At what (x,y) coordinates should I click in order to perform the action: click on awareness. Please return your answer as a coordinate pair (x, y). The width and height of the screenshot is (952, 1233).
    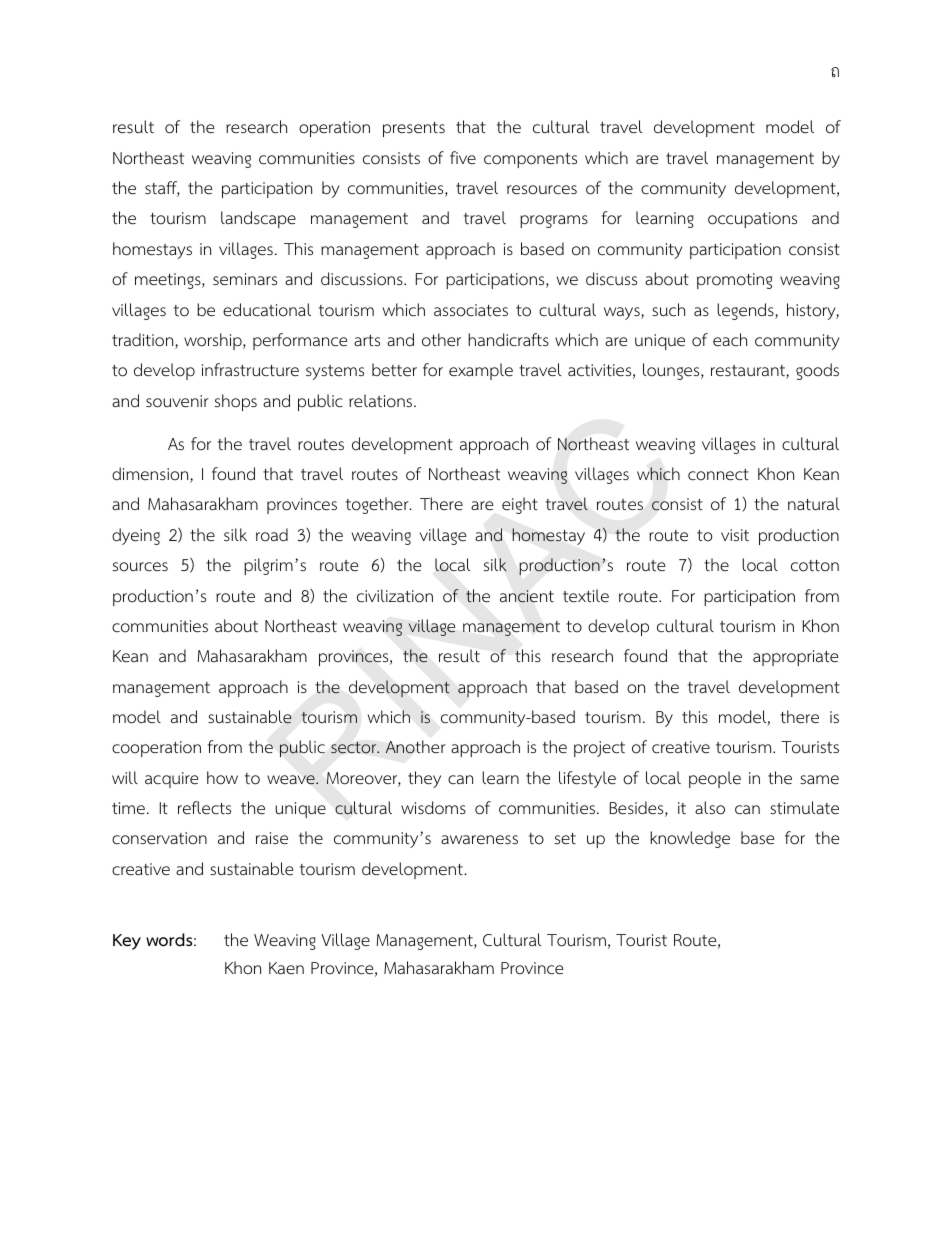
    Looking at the image, I should click on (479, 840).
